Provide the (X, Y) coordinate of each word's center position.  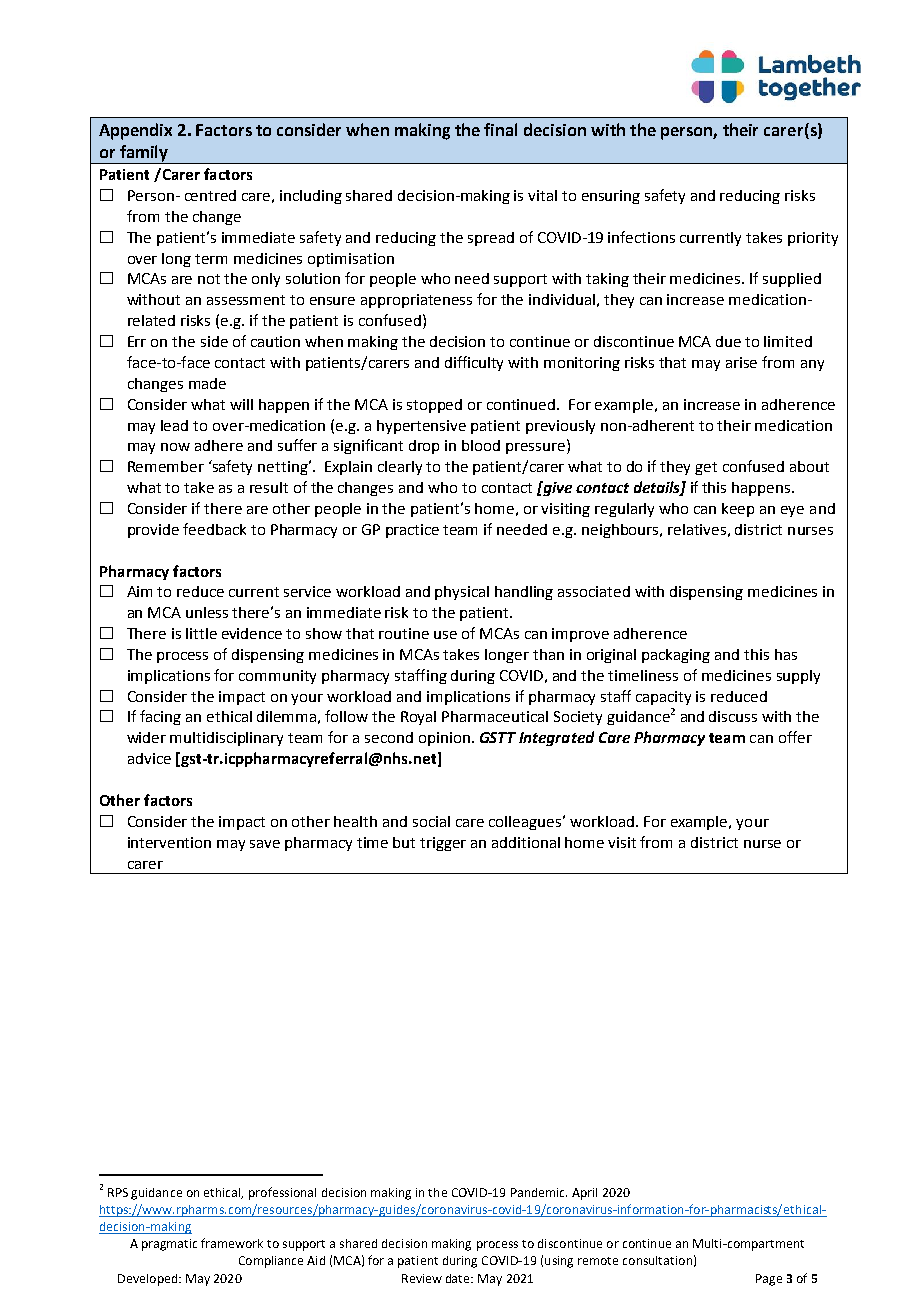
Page (769, 1280)
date (459, 1278)
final (500, 129)
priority (813, 239)
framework (232, 1243)
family (144, 154)
